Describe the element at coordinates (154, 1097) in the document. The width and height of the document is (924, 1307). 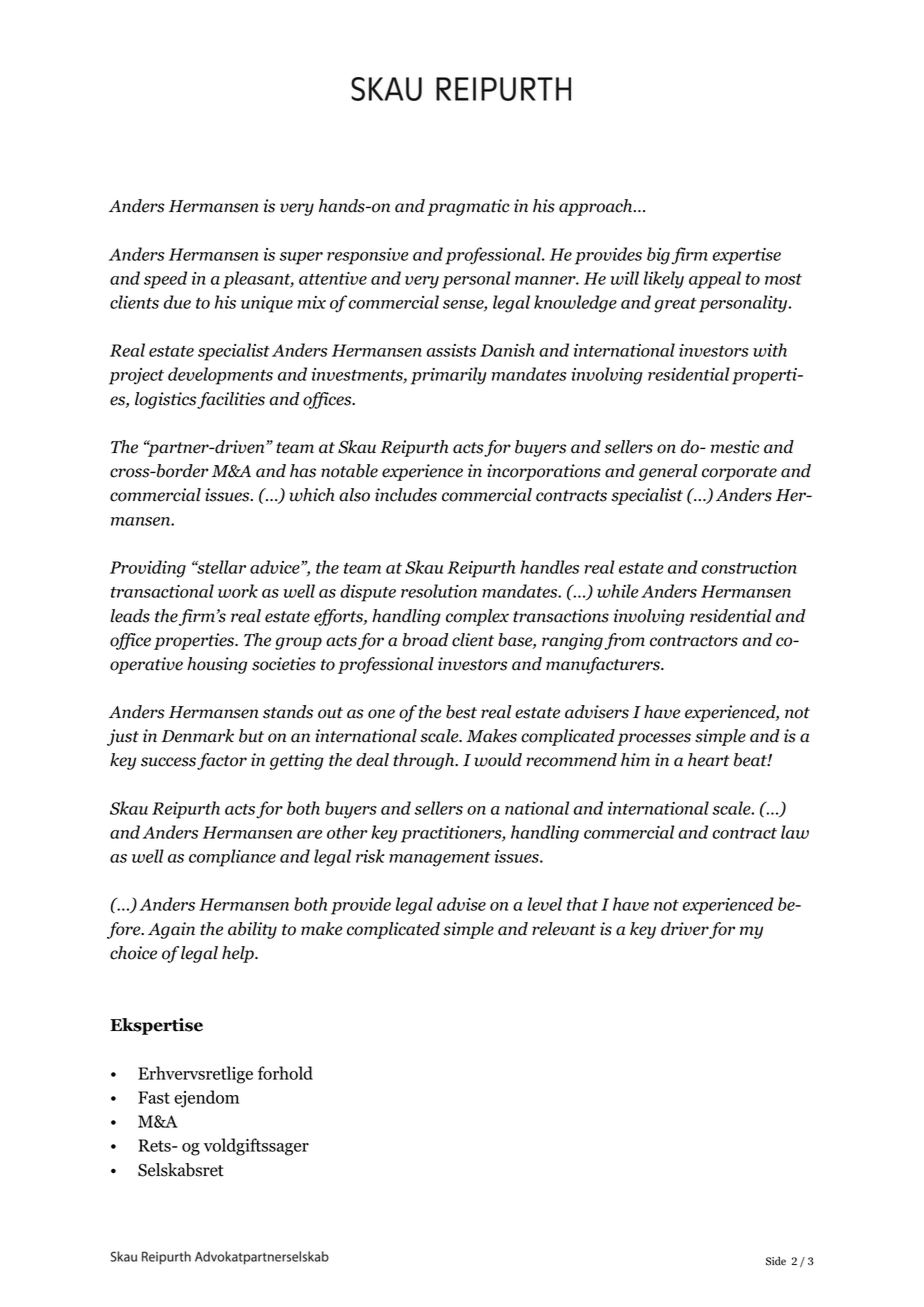
I see `Fast` at that location.
